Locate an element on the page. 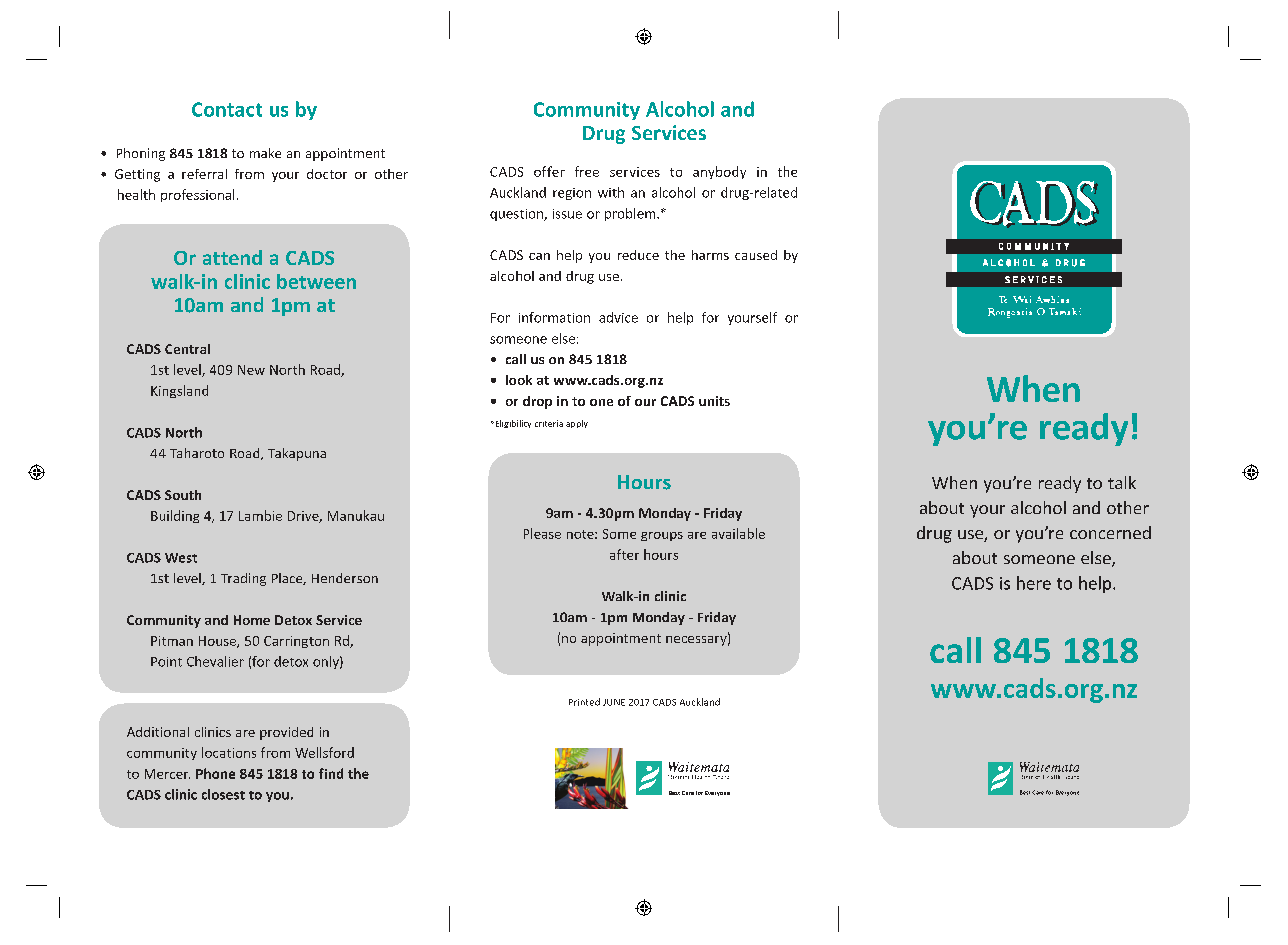  JUNE is located at coordinates (614, 702).
